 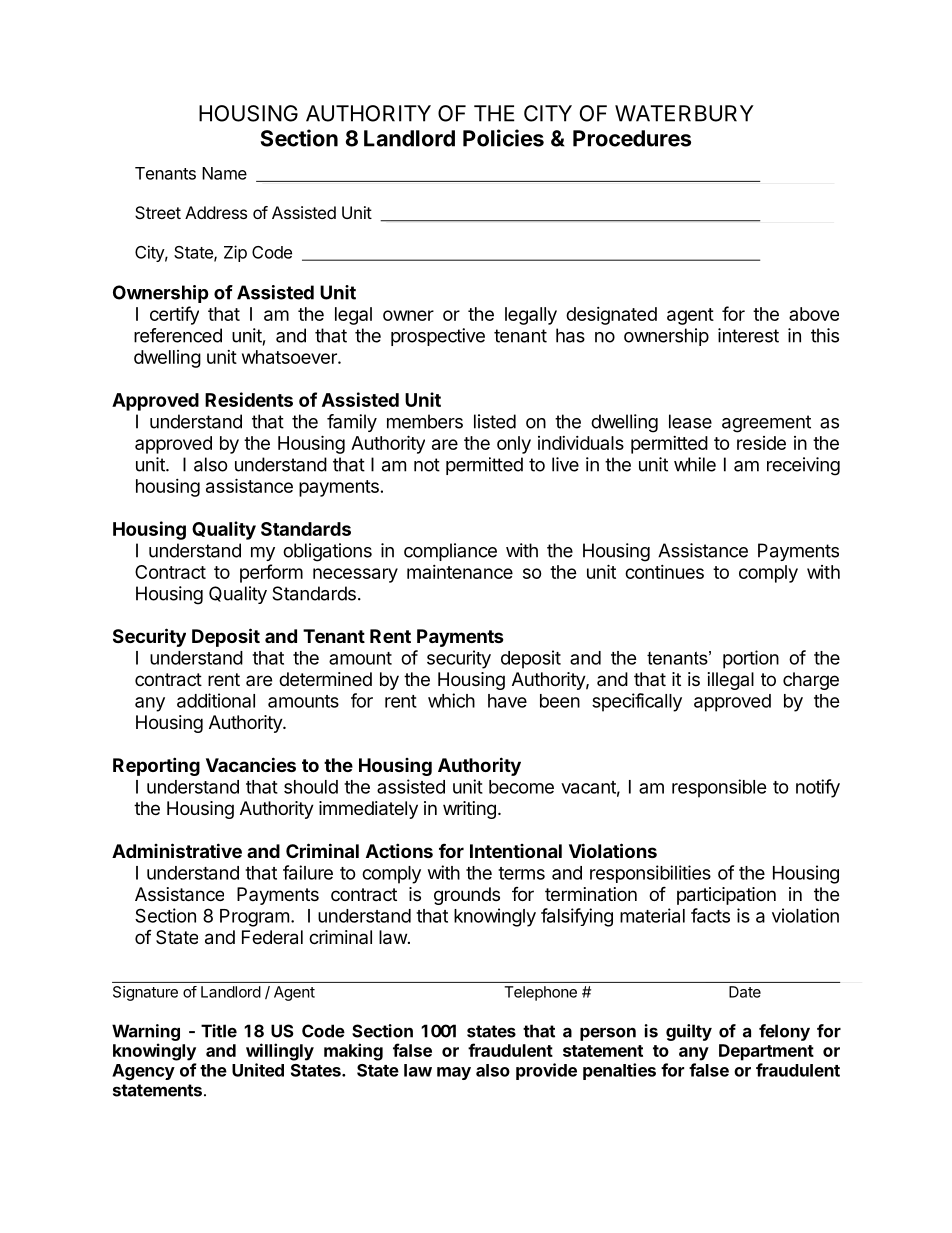 What do you see at coordinates (251, 764) in the image?
I see `Vacancies` at bounding box center [251, 764].
